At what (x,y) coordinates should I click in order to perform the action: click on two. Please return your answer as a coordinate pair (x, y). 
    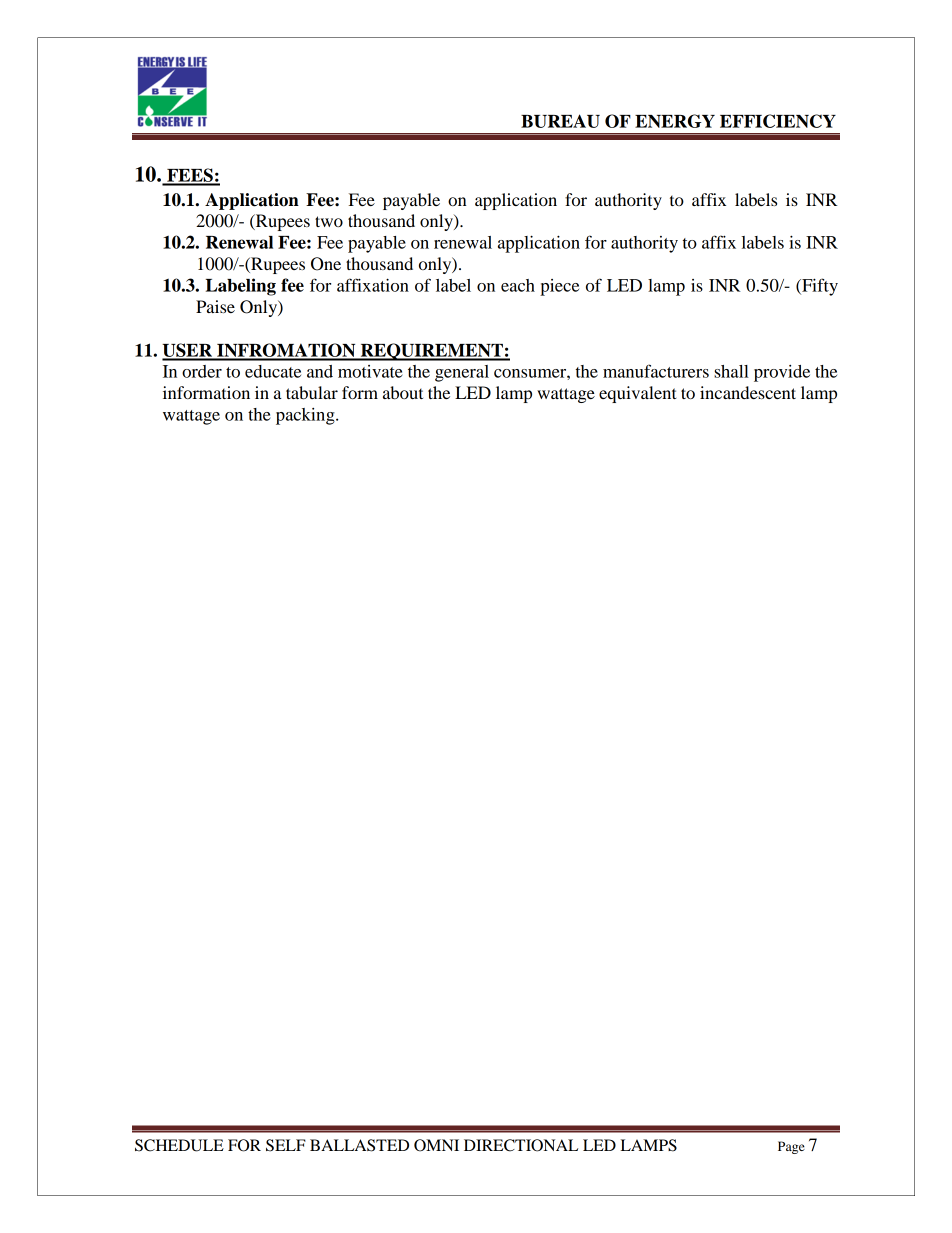
    Looking at the image, I should click on (329, 221).
